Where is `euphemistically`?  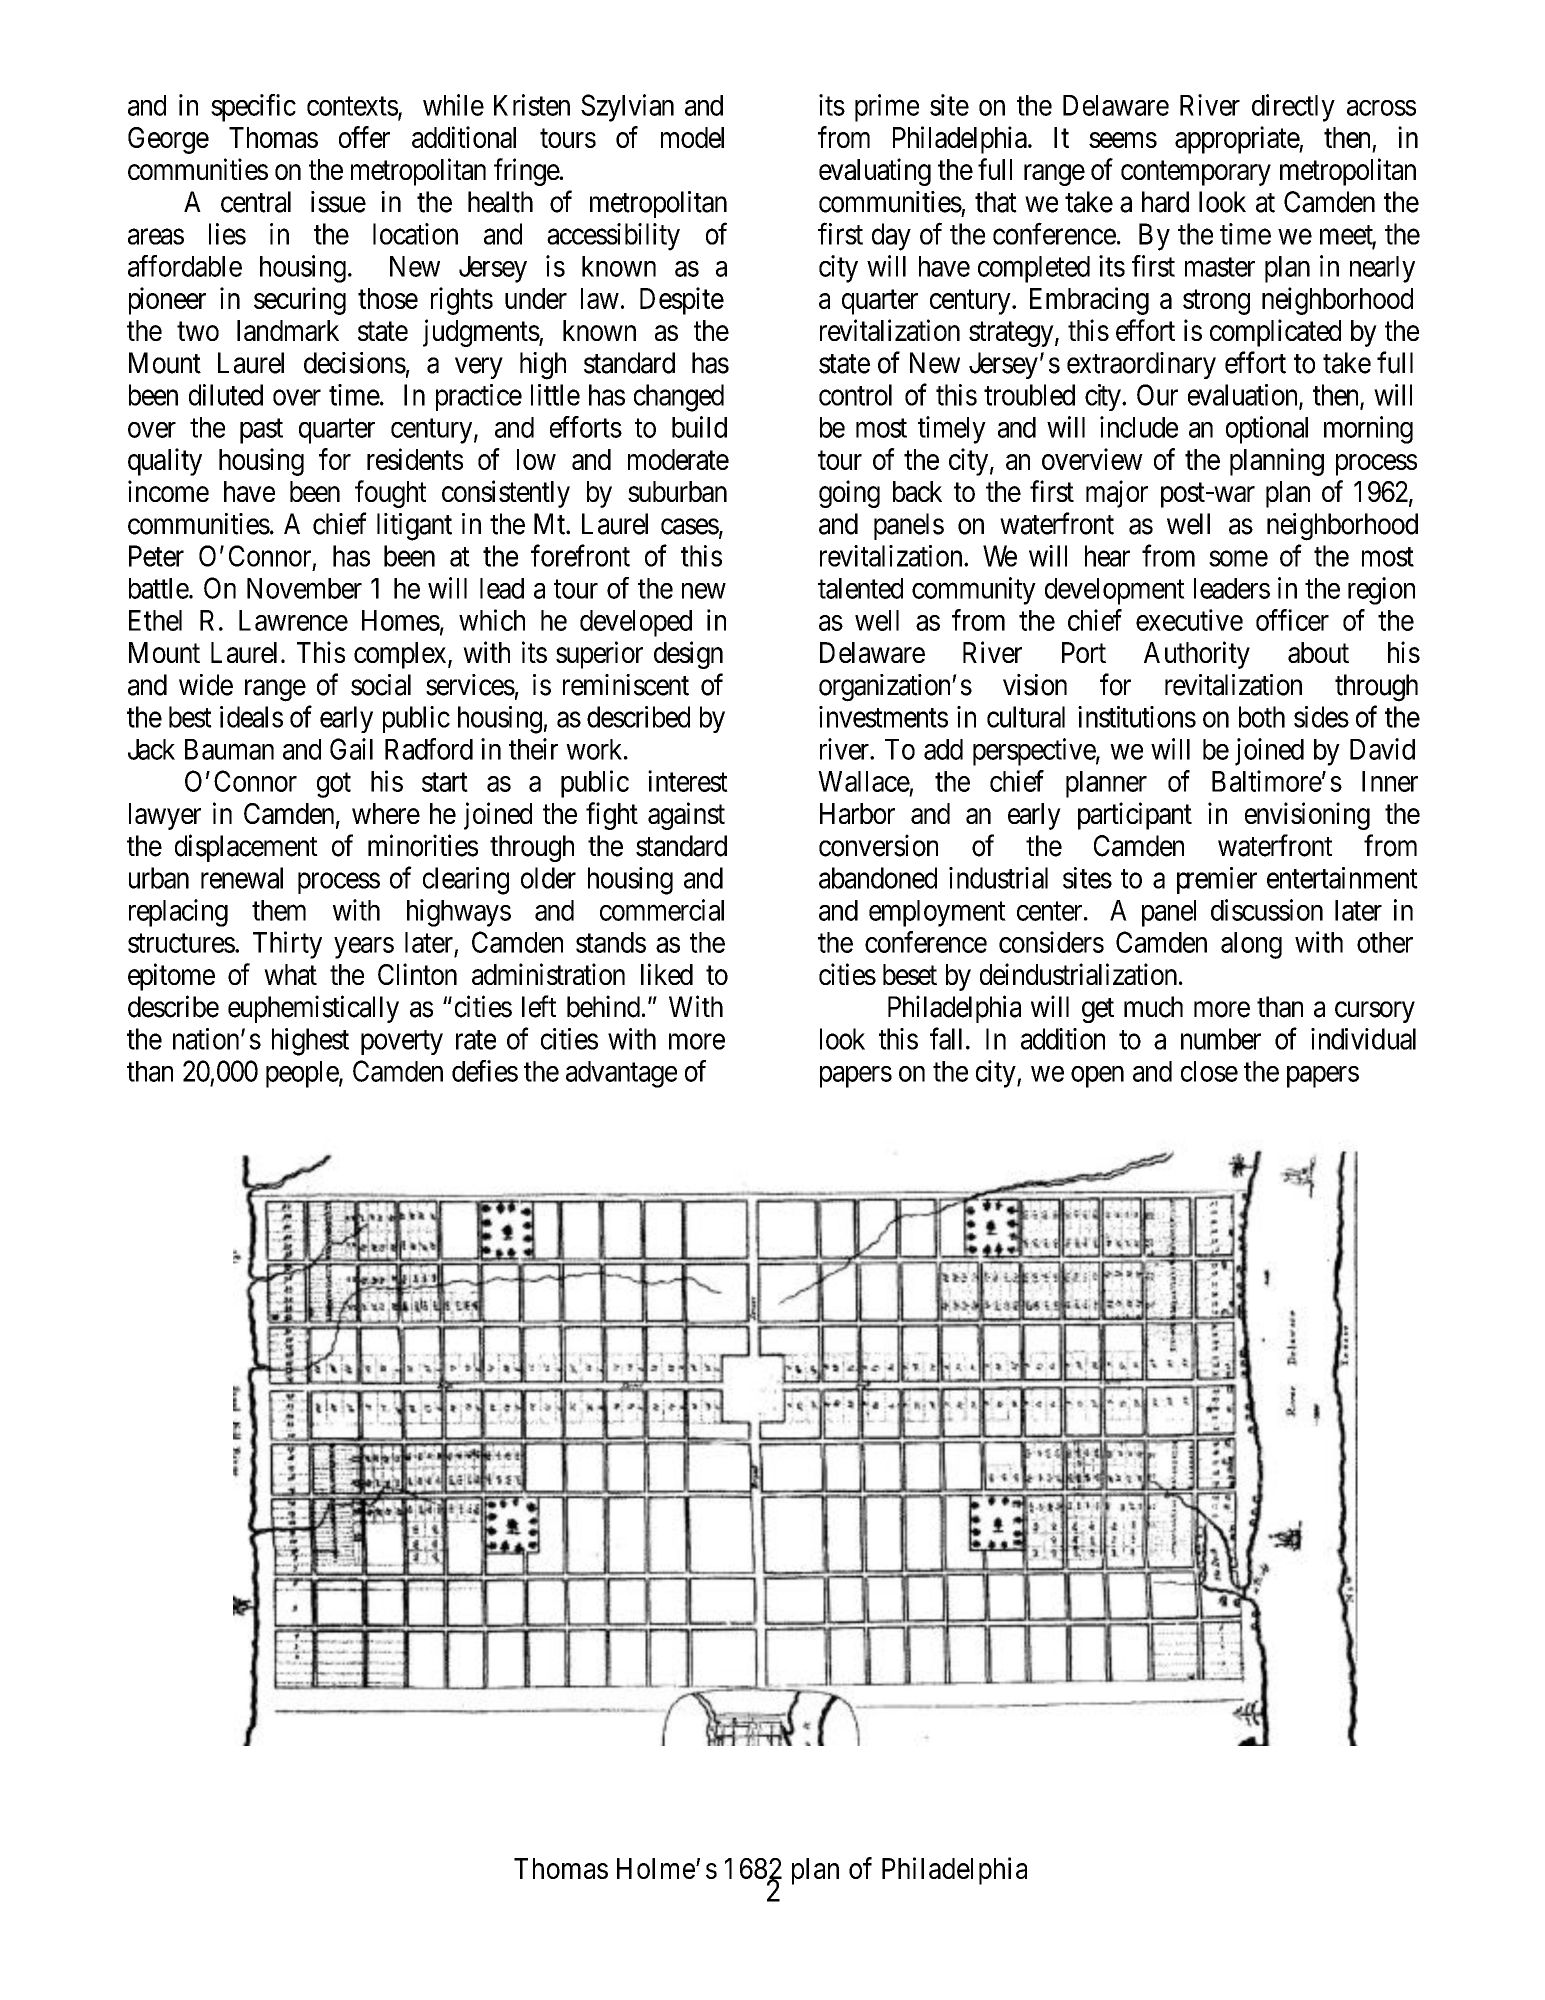 euphemistically is located at coordinates (313, 1009).
